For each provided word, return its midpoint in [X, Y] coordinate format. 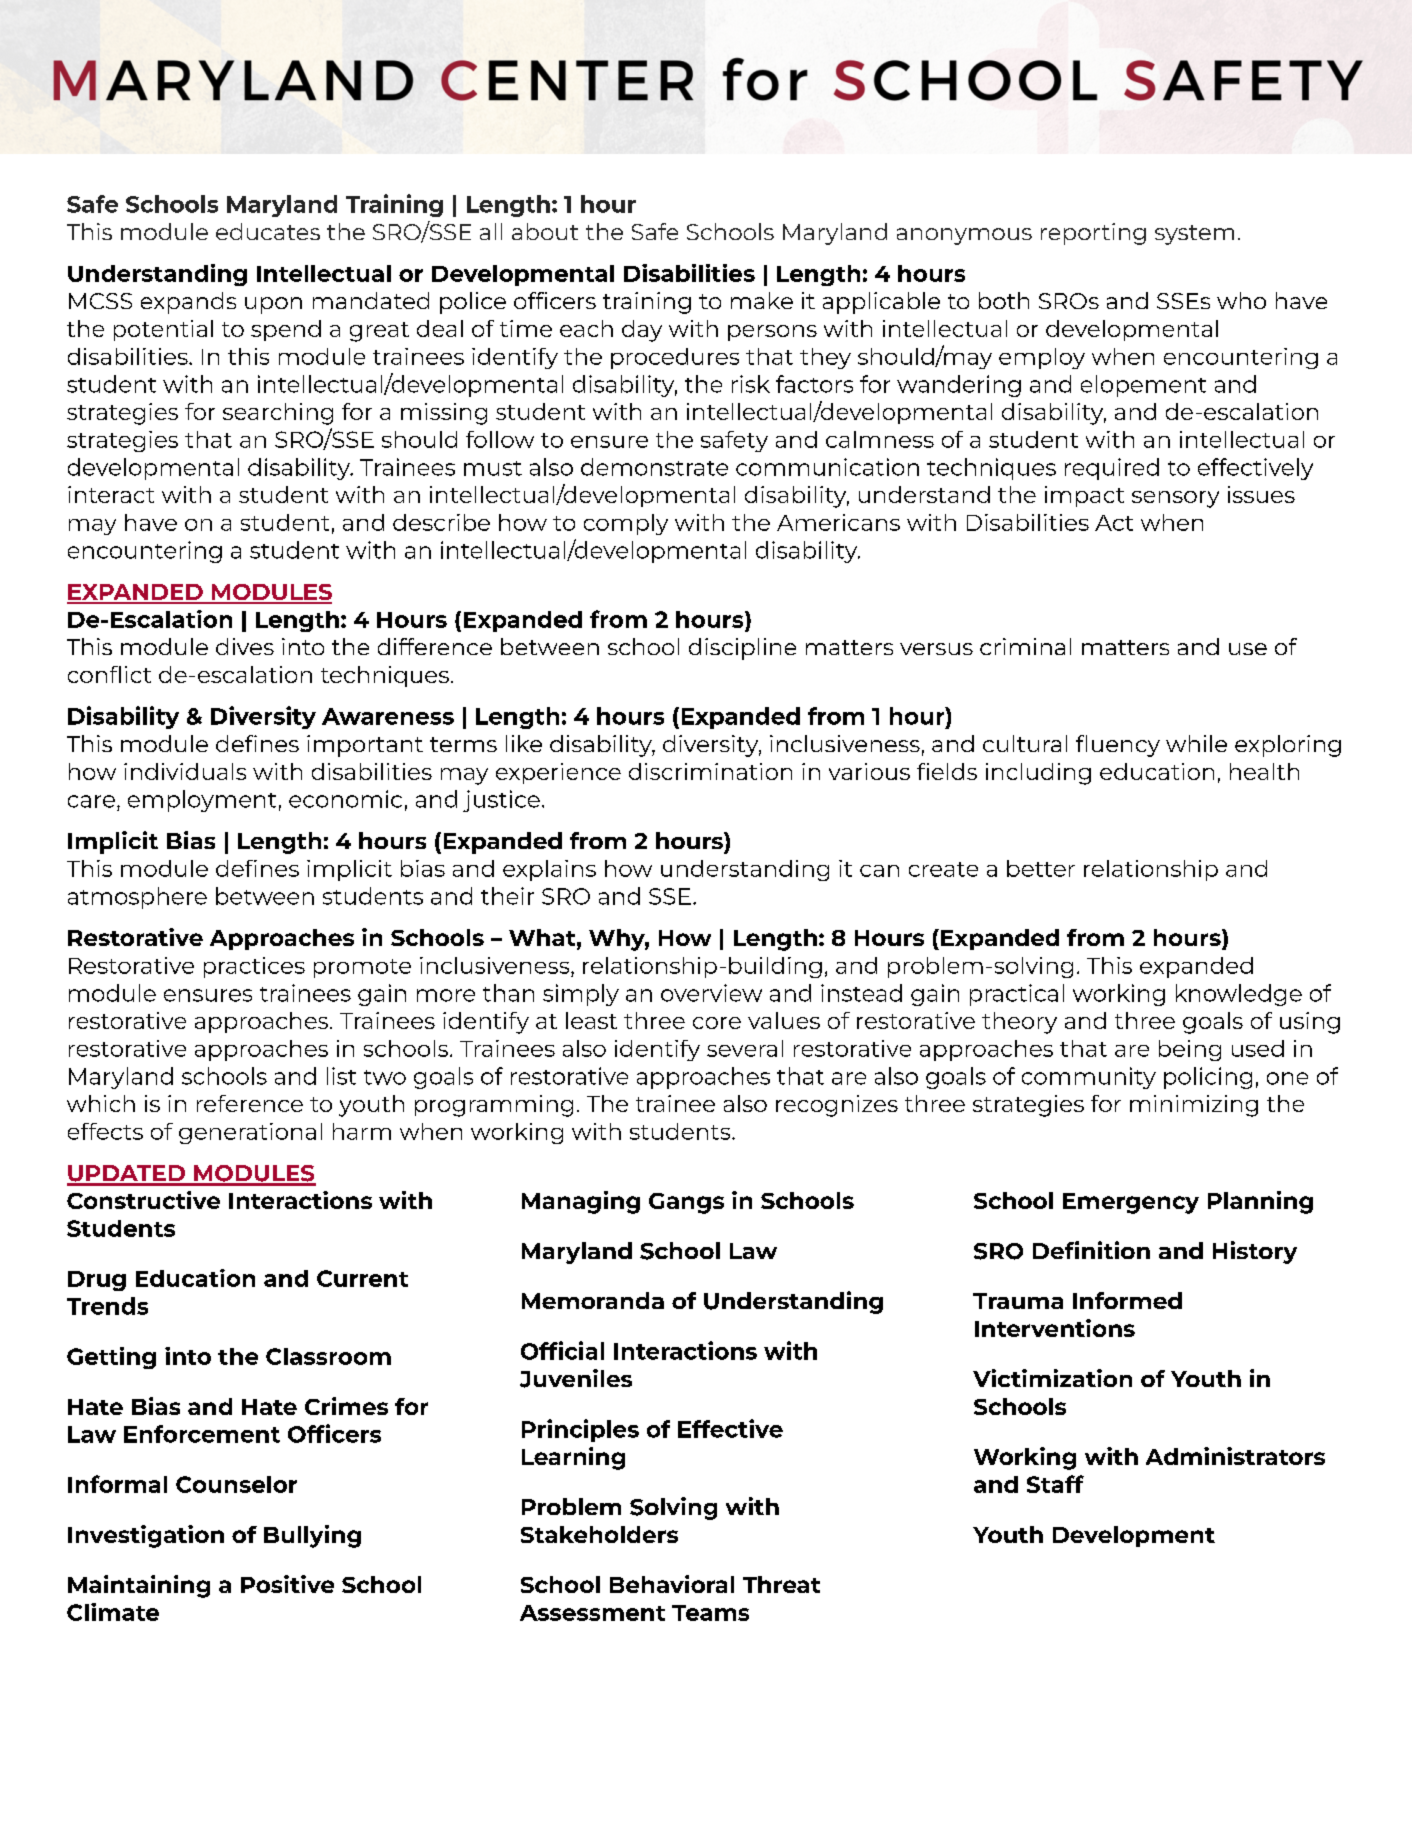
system [1194, 235]
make [762, 300]
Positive [287, 1584]
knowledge [1239, 995]
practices [254, 967]
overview [711, 993]
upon [273, 305]
